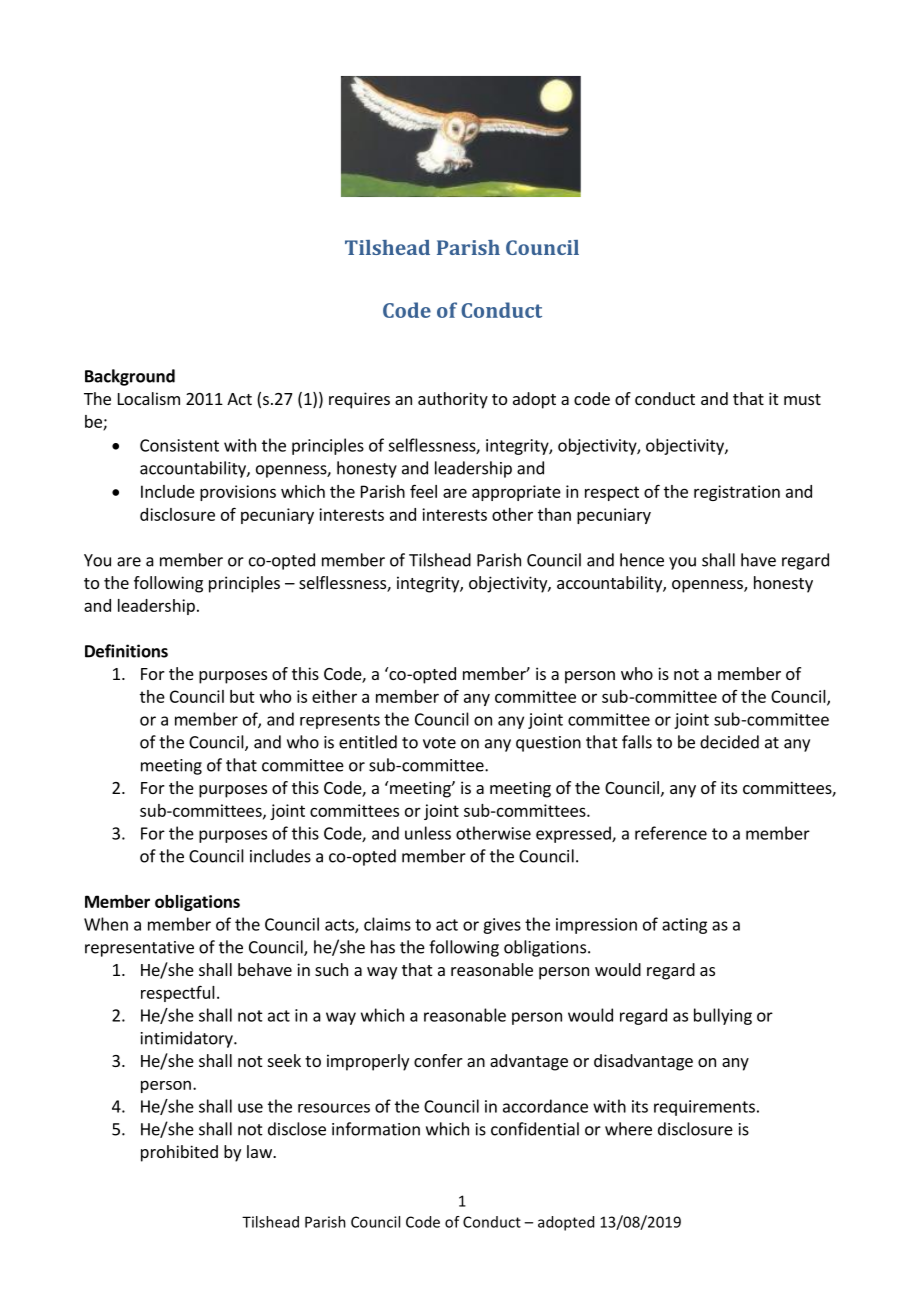  Describe the element at coordinates (704, 1108) in the screenshot. I see `requirements` at that location.
